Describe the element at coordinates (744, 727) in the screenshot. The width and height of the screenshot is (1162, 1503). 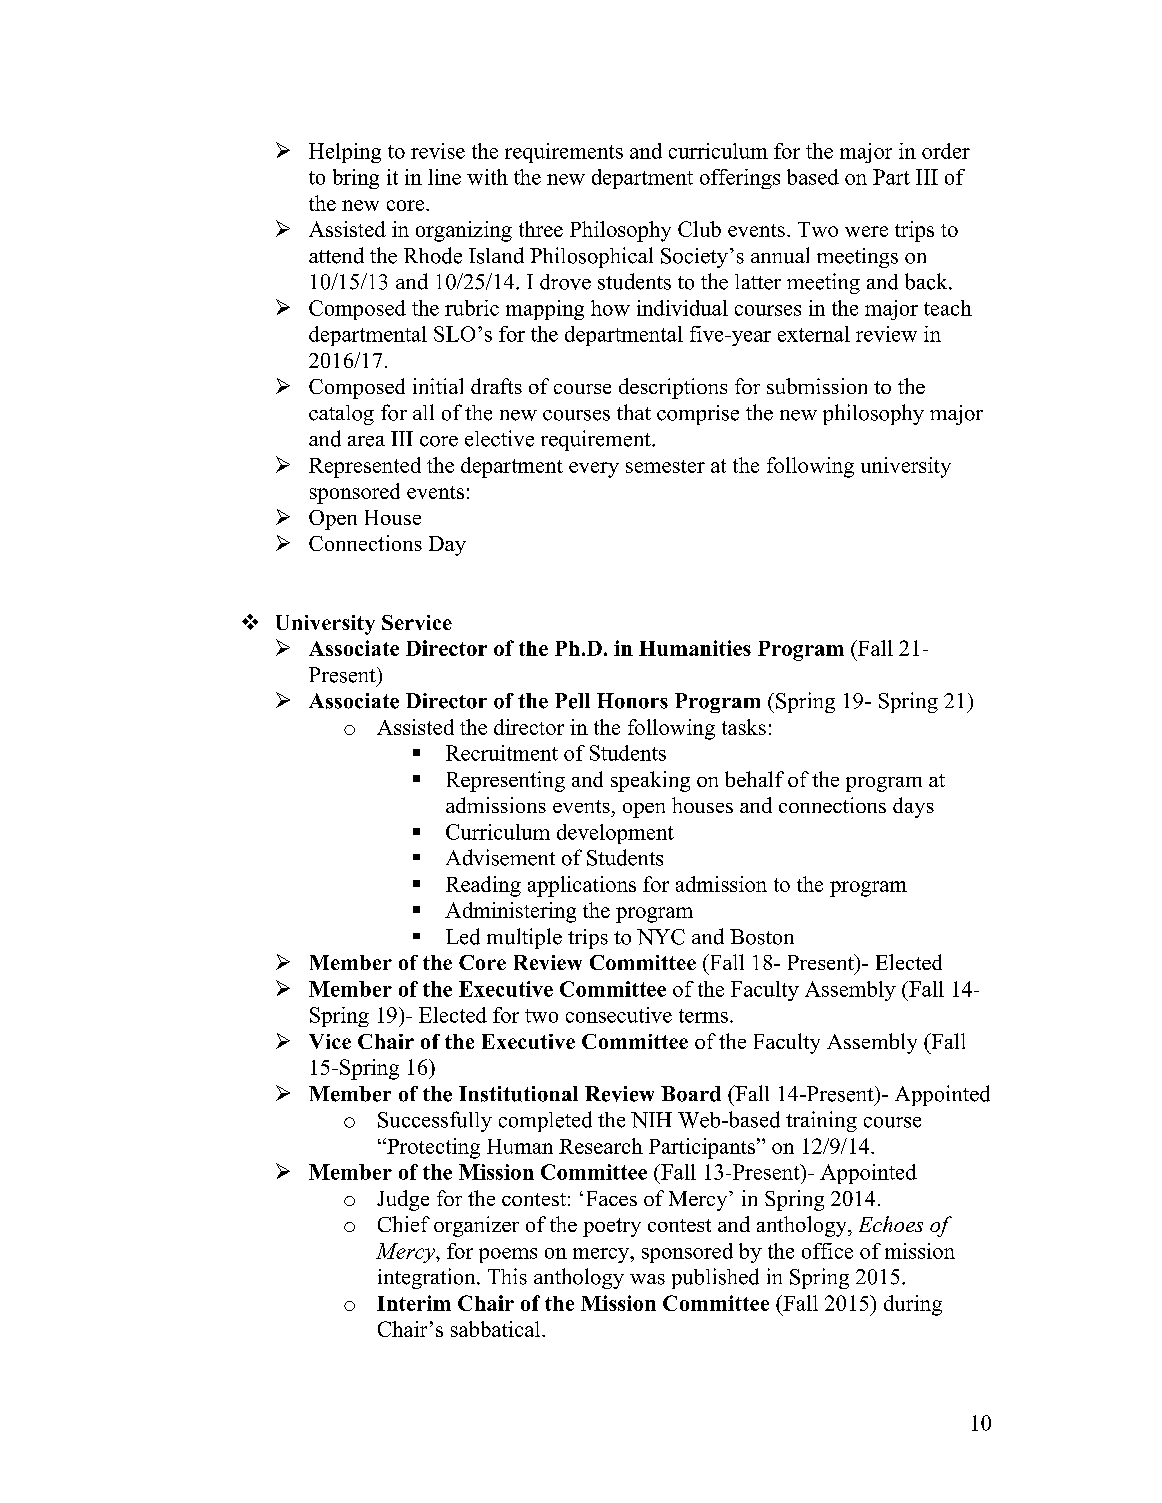
I see `tasks` at that location.
